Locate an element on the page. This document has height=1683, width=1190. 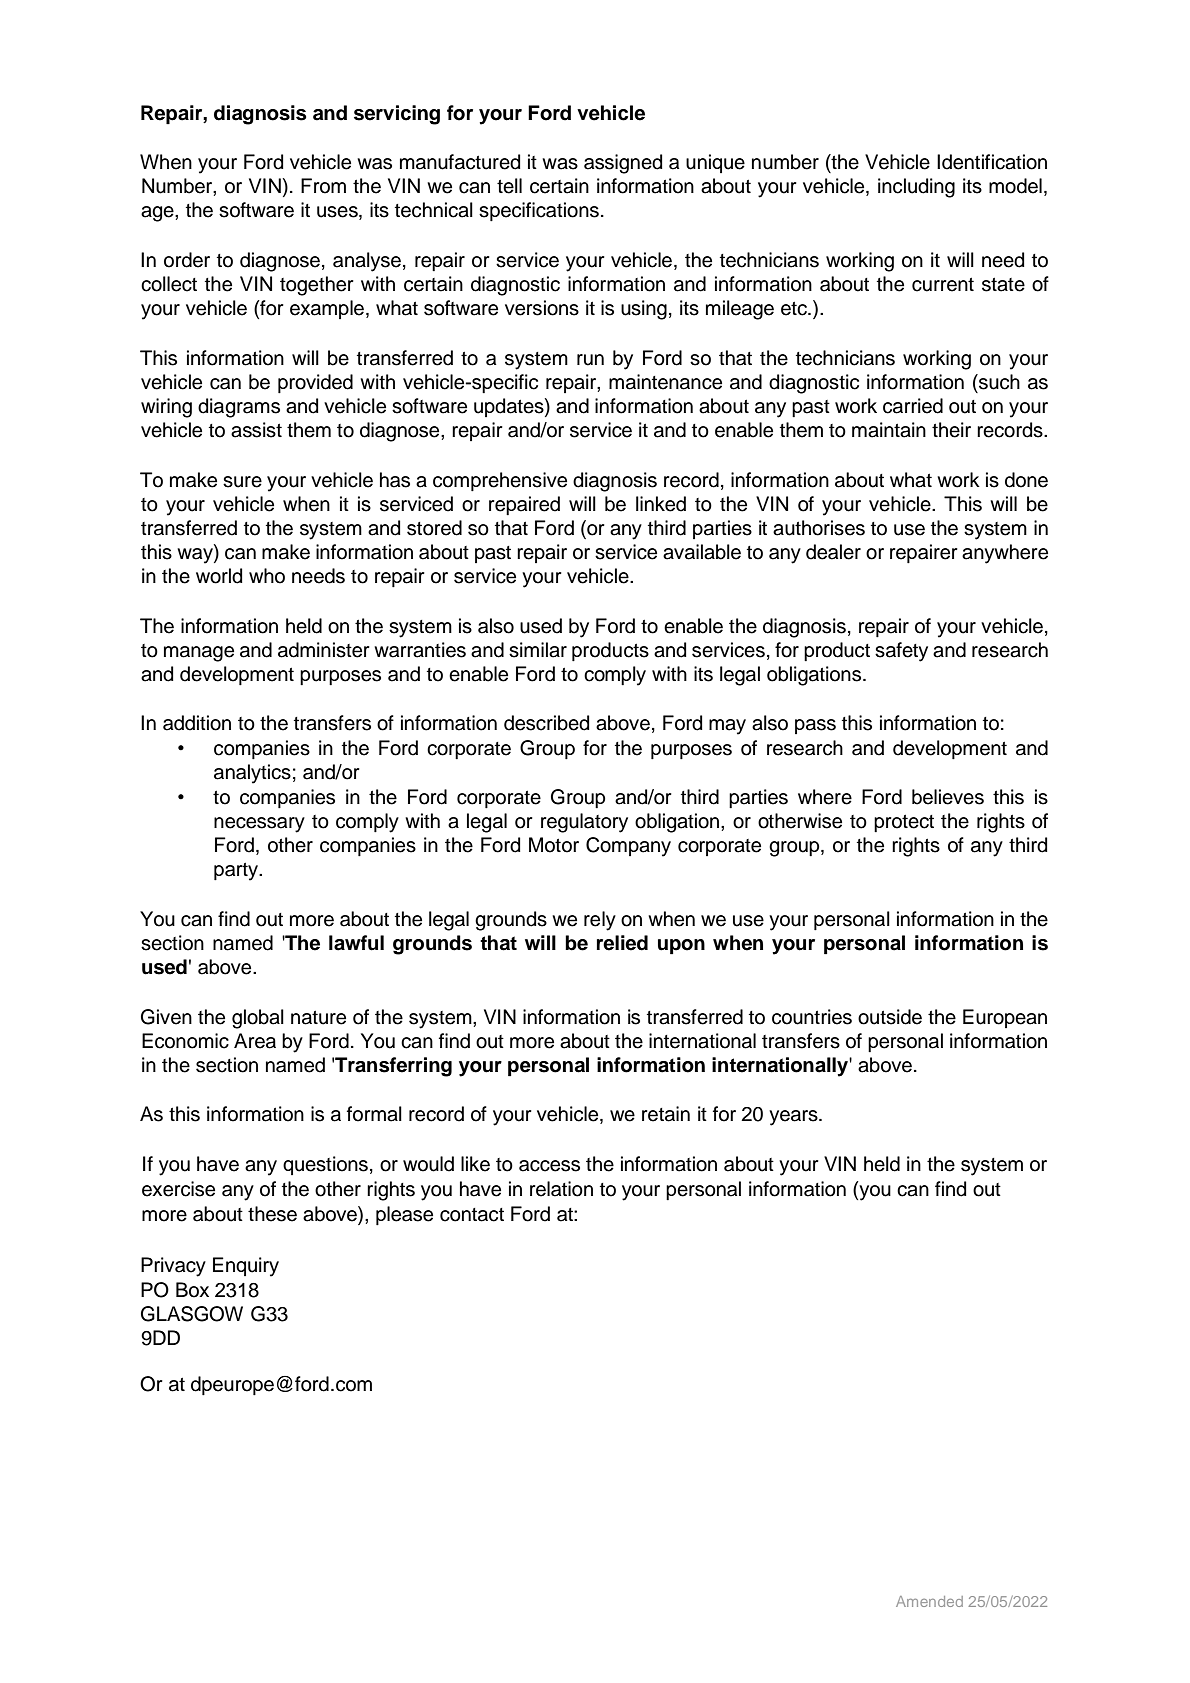
linked is located at coordinates (661, 504).
